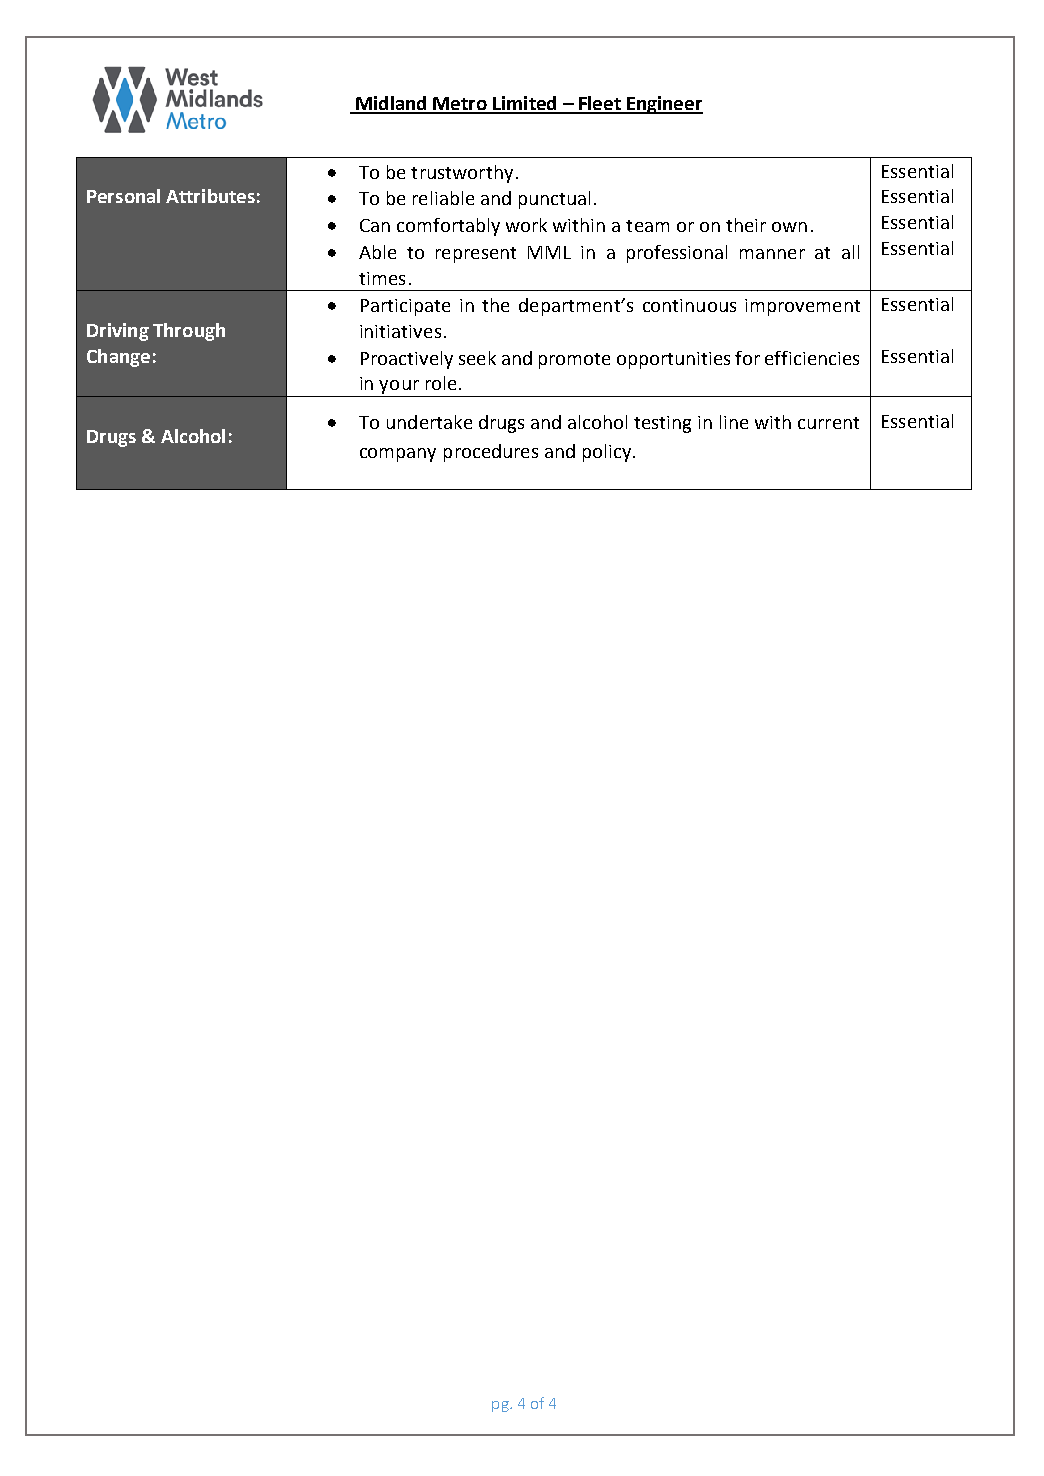 The width and height of the screenshot is (1044, 1476). Describe the element at coordinates (462, 174) in the screenshot. I see `trustworthy` at that location.
